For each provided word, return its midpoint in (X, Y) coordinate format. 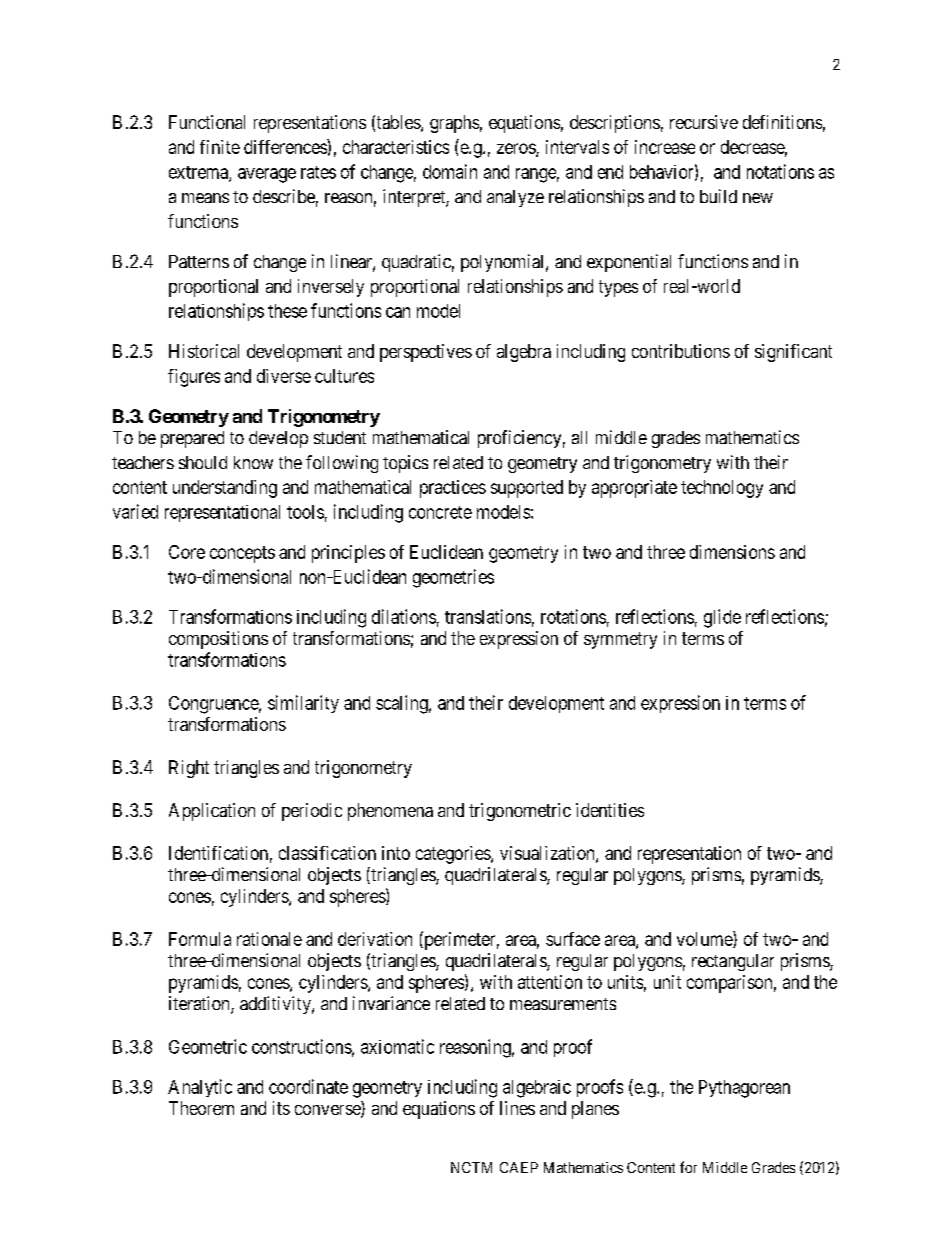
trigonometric (520, 812)
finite (220, 147)
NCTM (471, 1167)
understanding (225, 489)
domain (450, 171)
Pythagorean (744, 1089)
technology (722, 489)
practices (453, 489)
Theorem (201, 1108)
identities (610, 810)
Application (212, 812)
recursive (704, 122)
